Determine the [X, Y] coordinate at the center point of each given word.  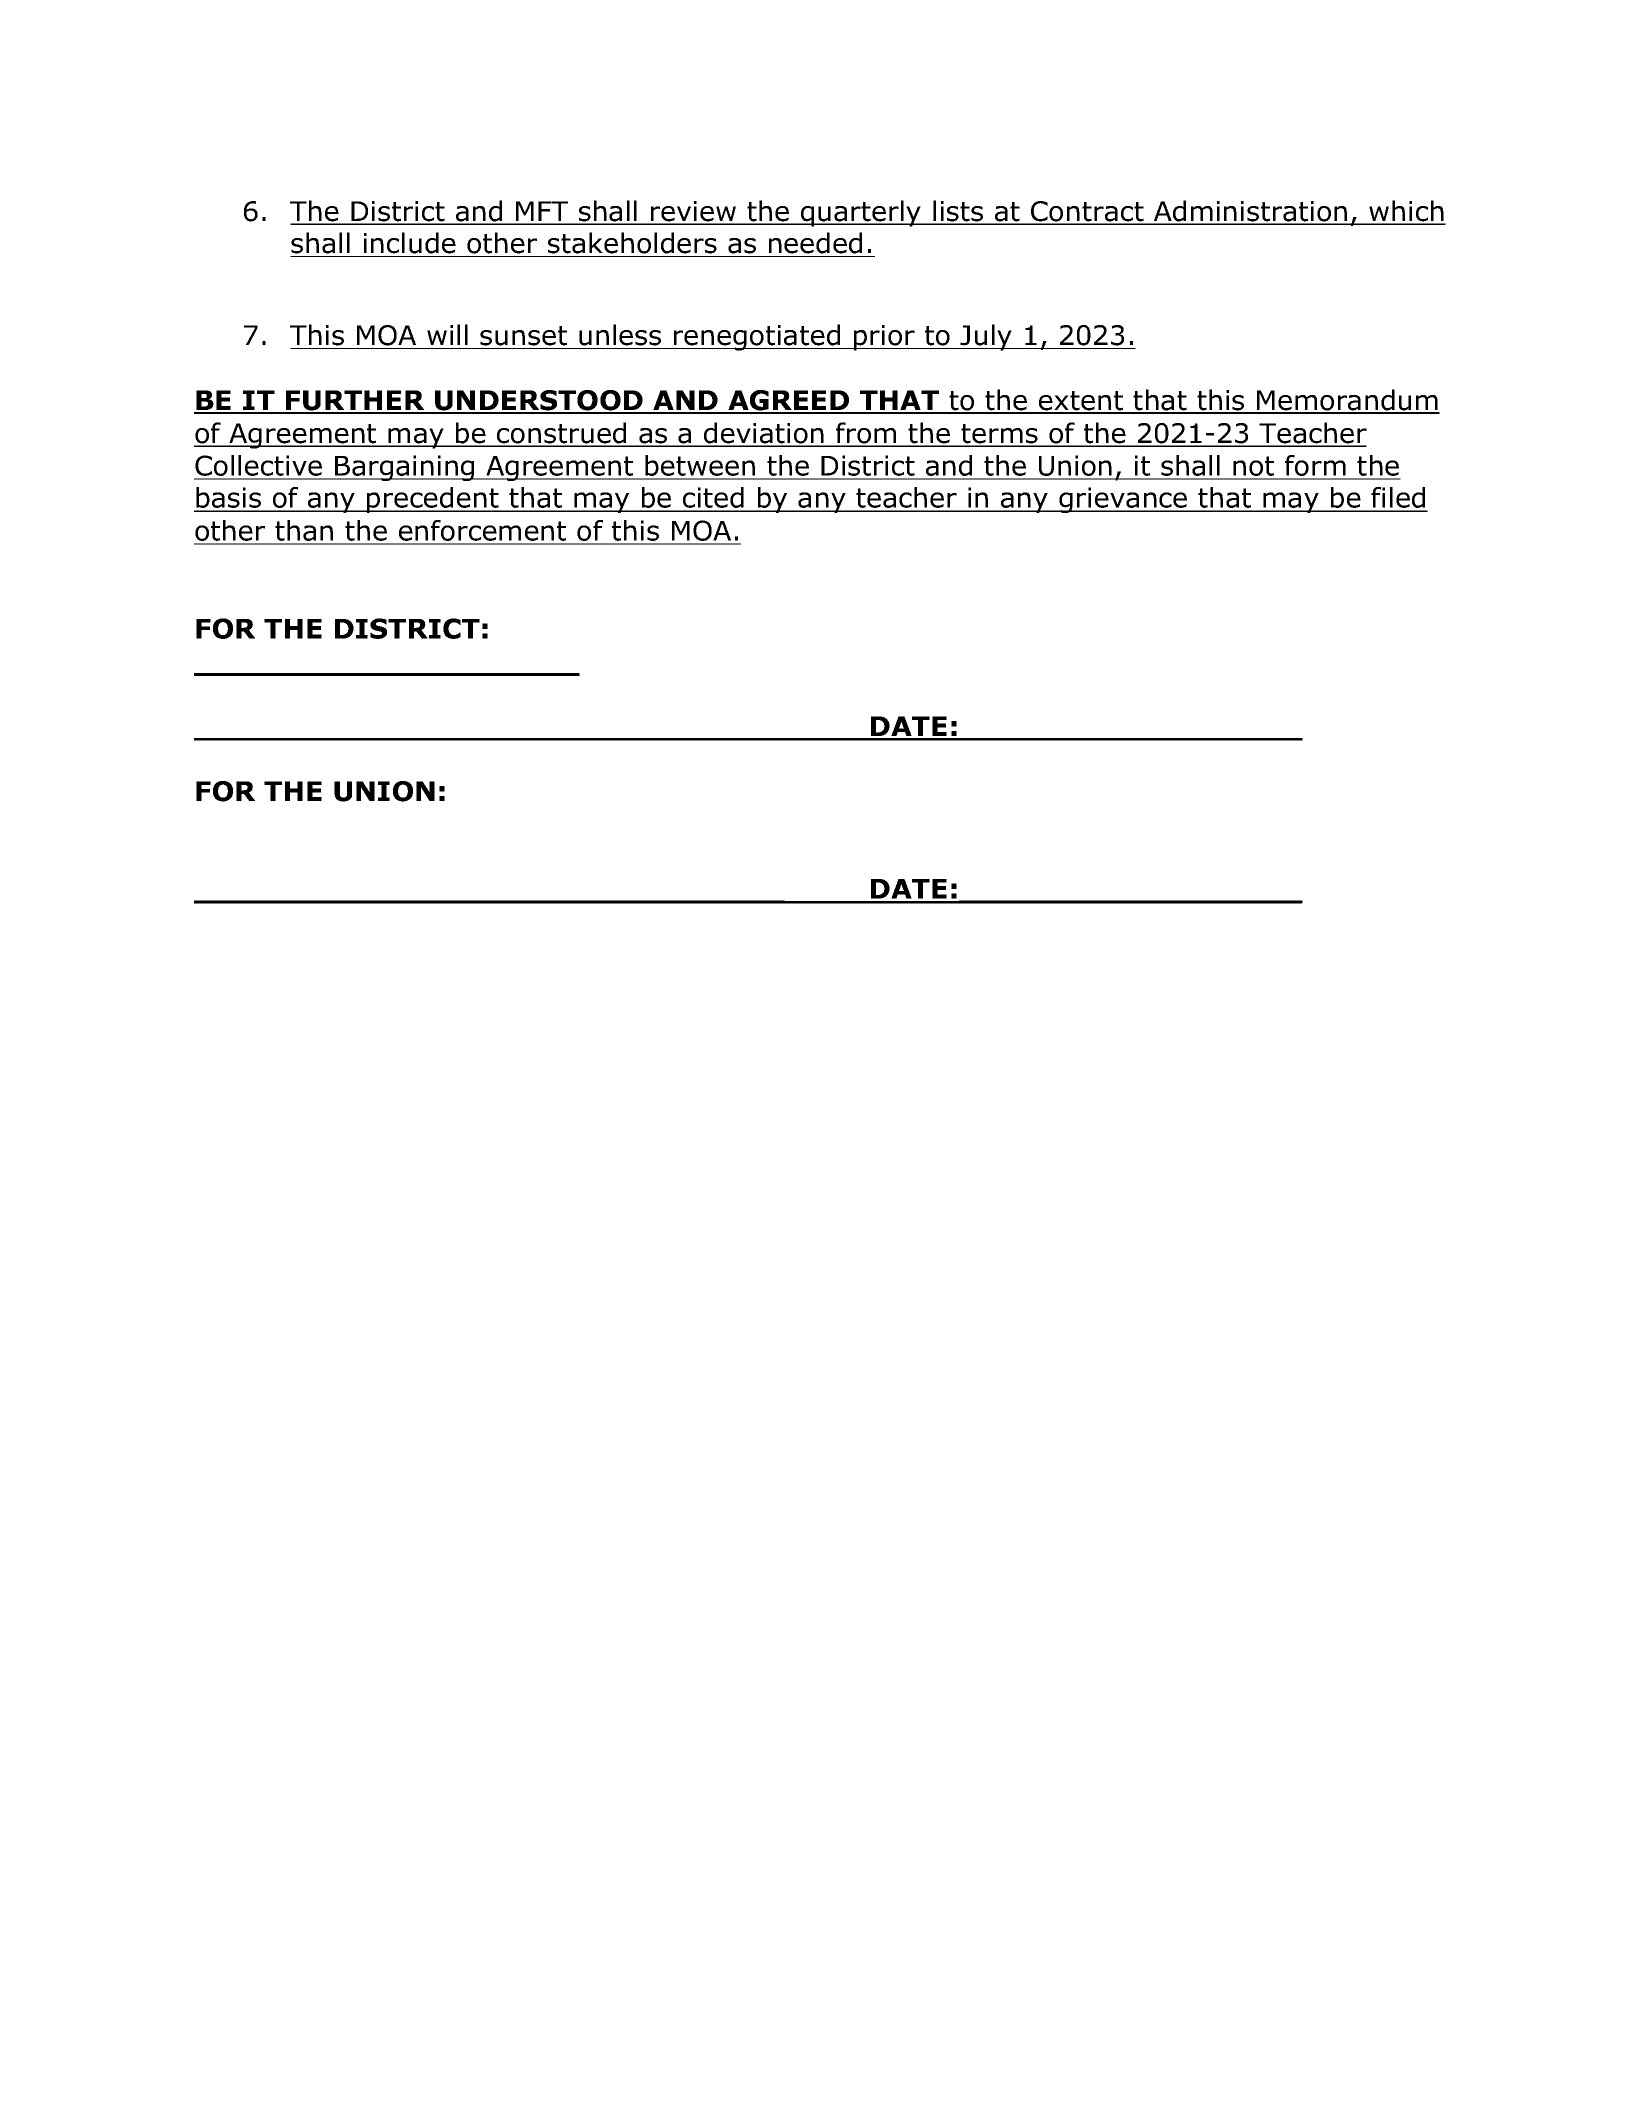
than [304, 532]
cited [713, 499]
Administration [1250, 212]
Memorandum [1347, 401]
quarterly [861, 213]
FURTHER [355, 401]
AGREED [789, 401]
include [410, 243]
